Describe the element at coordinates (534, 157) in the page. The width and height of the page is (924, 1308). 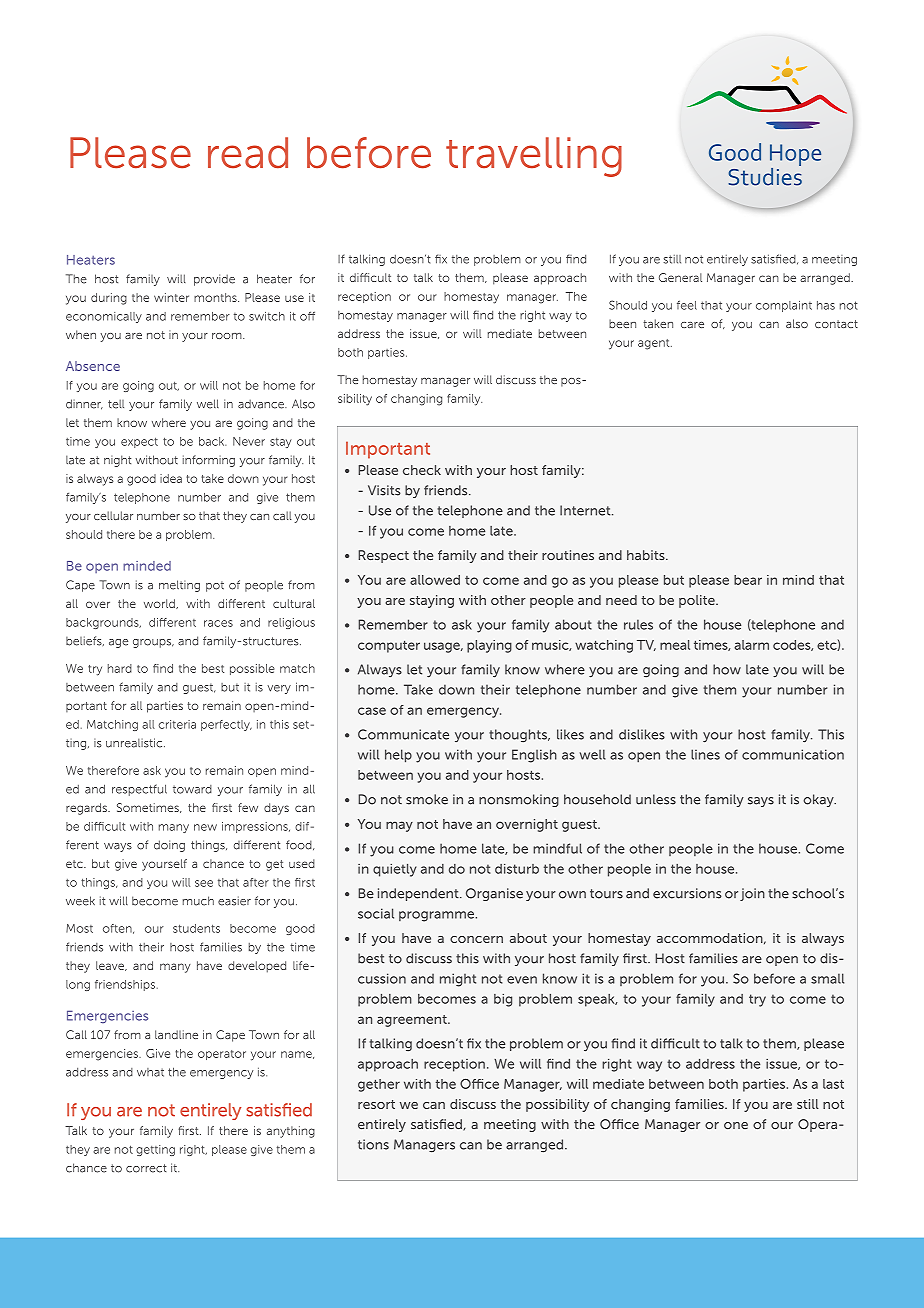
I see `travelling` at that location.
